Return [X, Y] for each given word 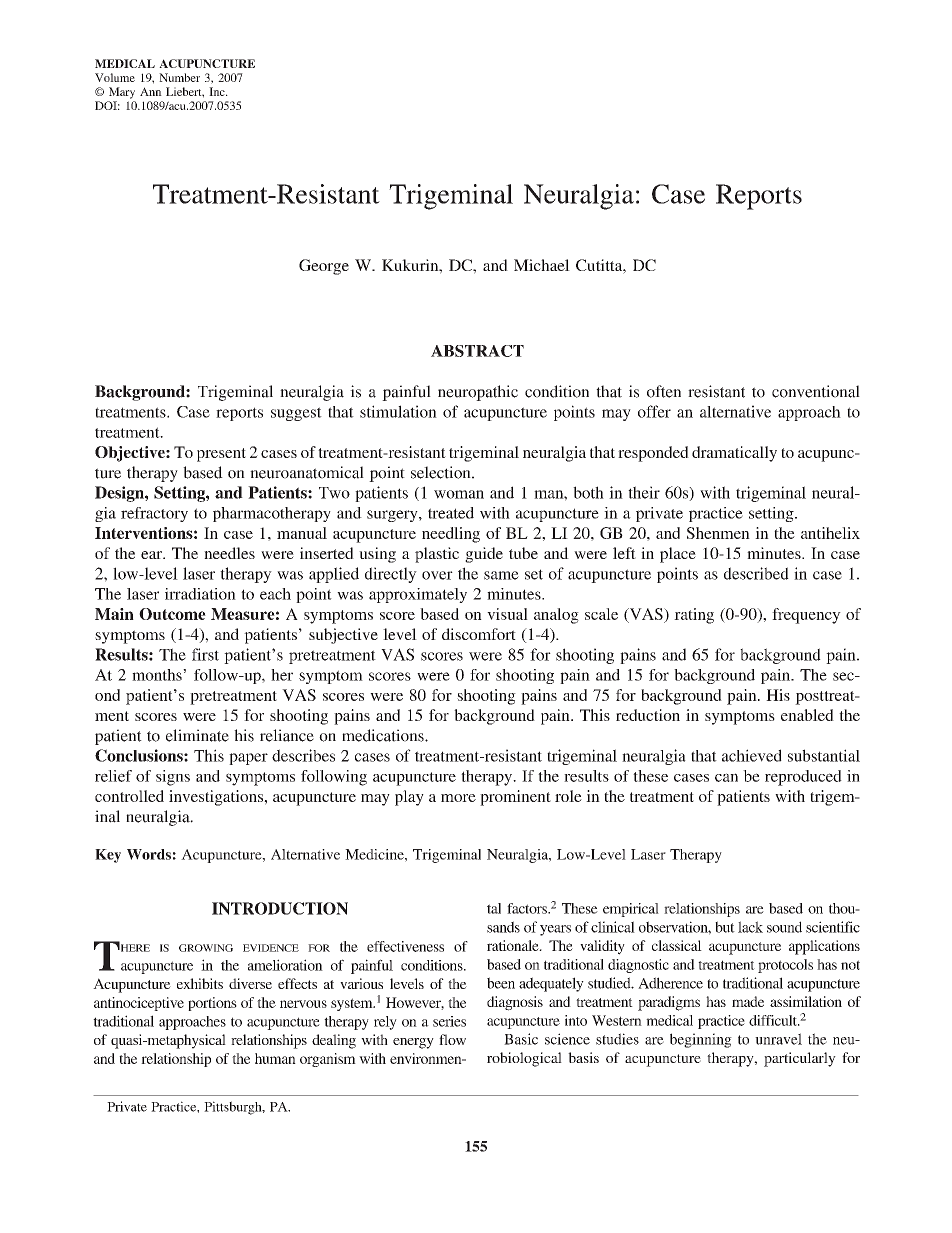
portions [212, 1004]
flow [452, 1039]
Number [179, 77]
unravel [778, 1039]
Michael [542, 265]
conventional [816, 391]
